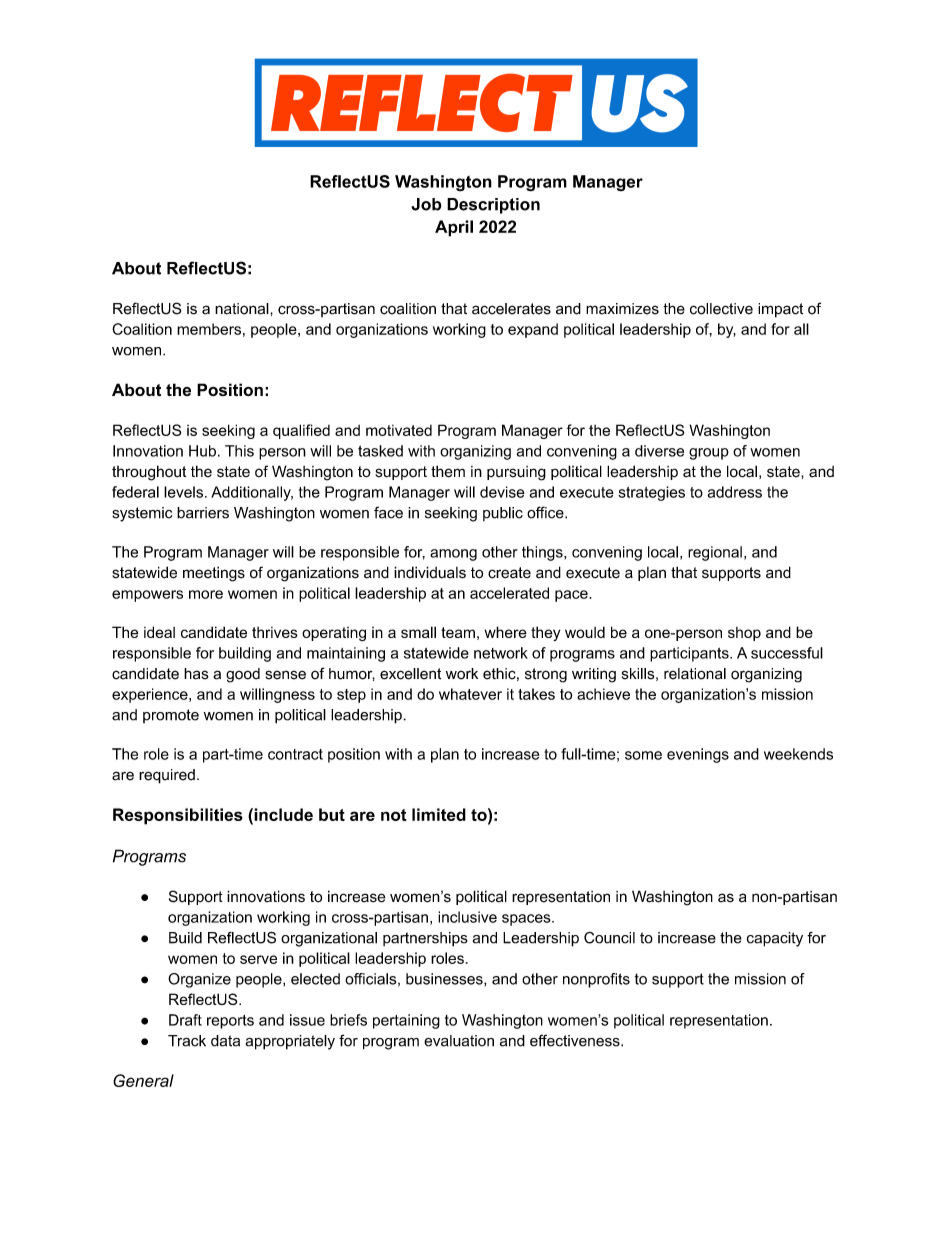 The width and height of the document is (952, 1233). I want to click on April, so click(454, 228).
